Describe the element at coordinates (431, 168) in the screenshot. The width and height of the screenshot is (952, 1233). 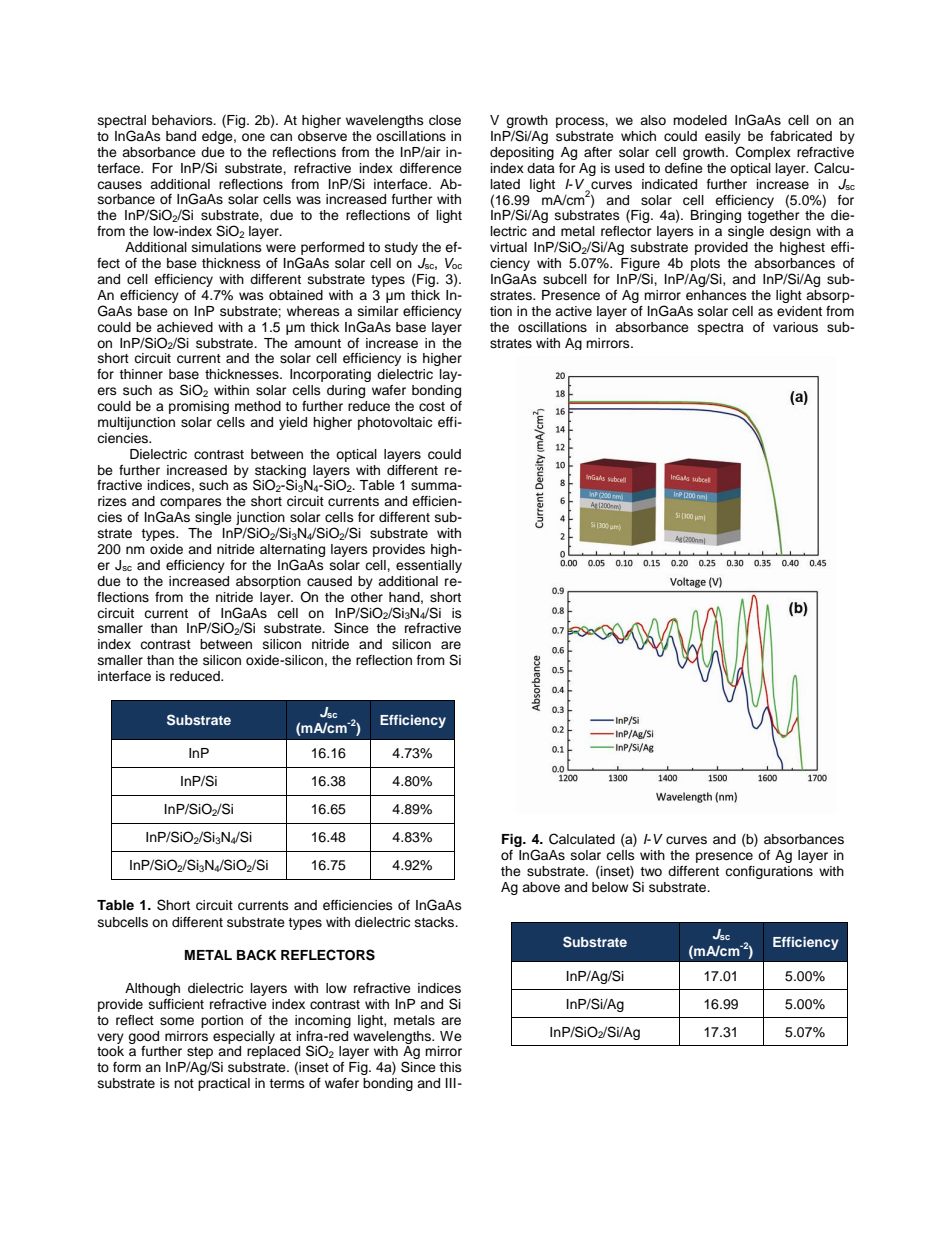
I see `difference` at that location.
